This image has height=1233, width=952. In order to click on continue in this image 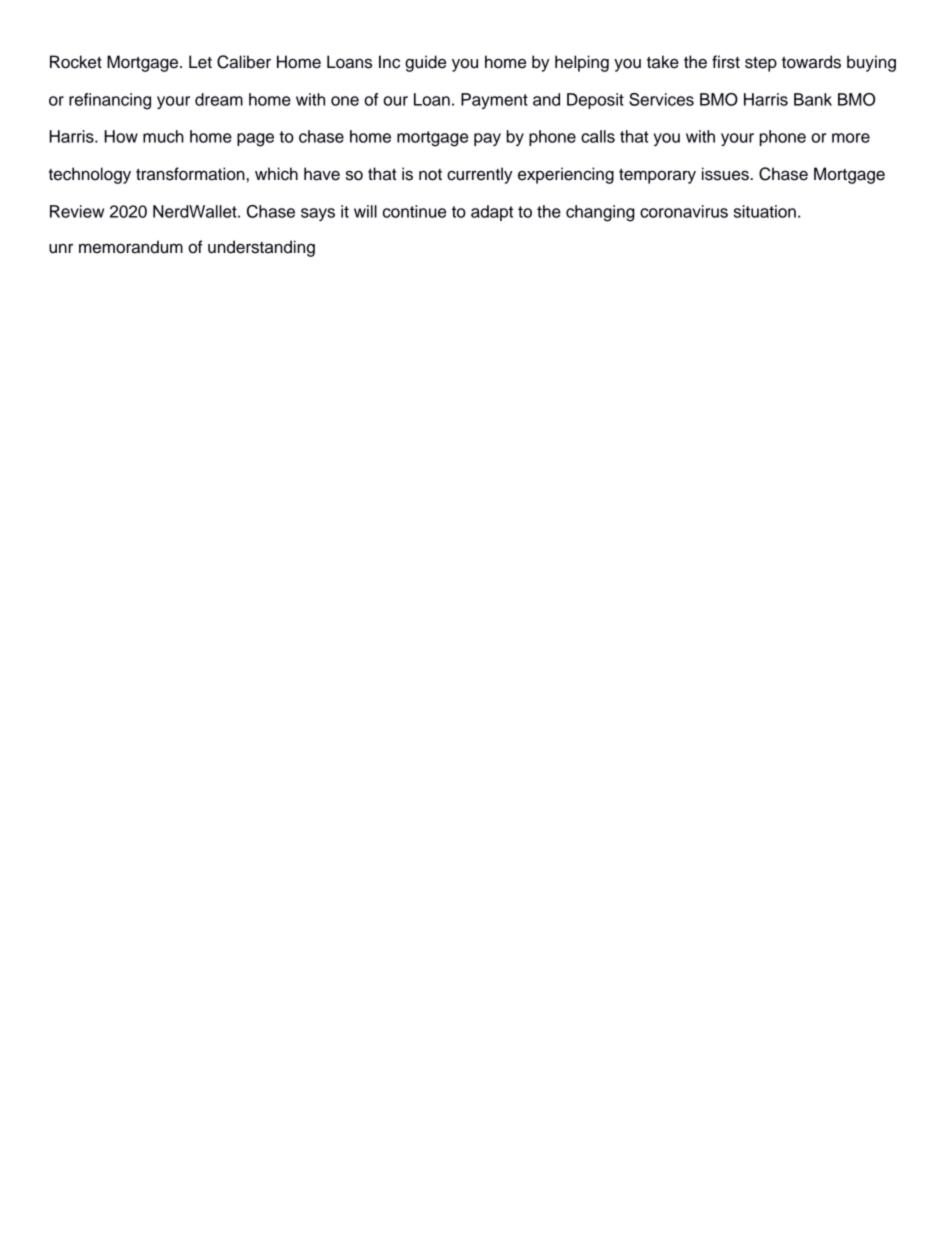, I will do `click(414, 211)`.
